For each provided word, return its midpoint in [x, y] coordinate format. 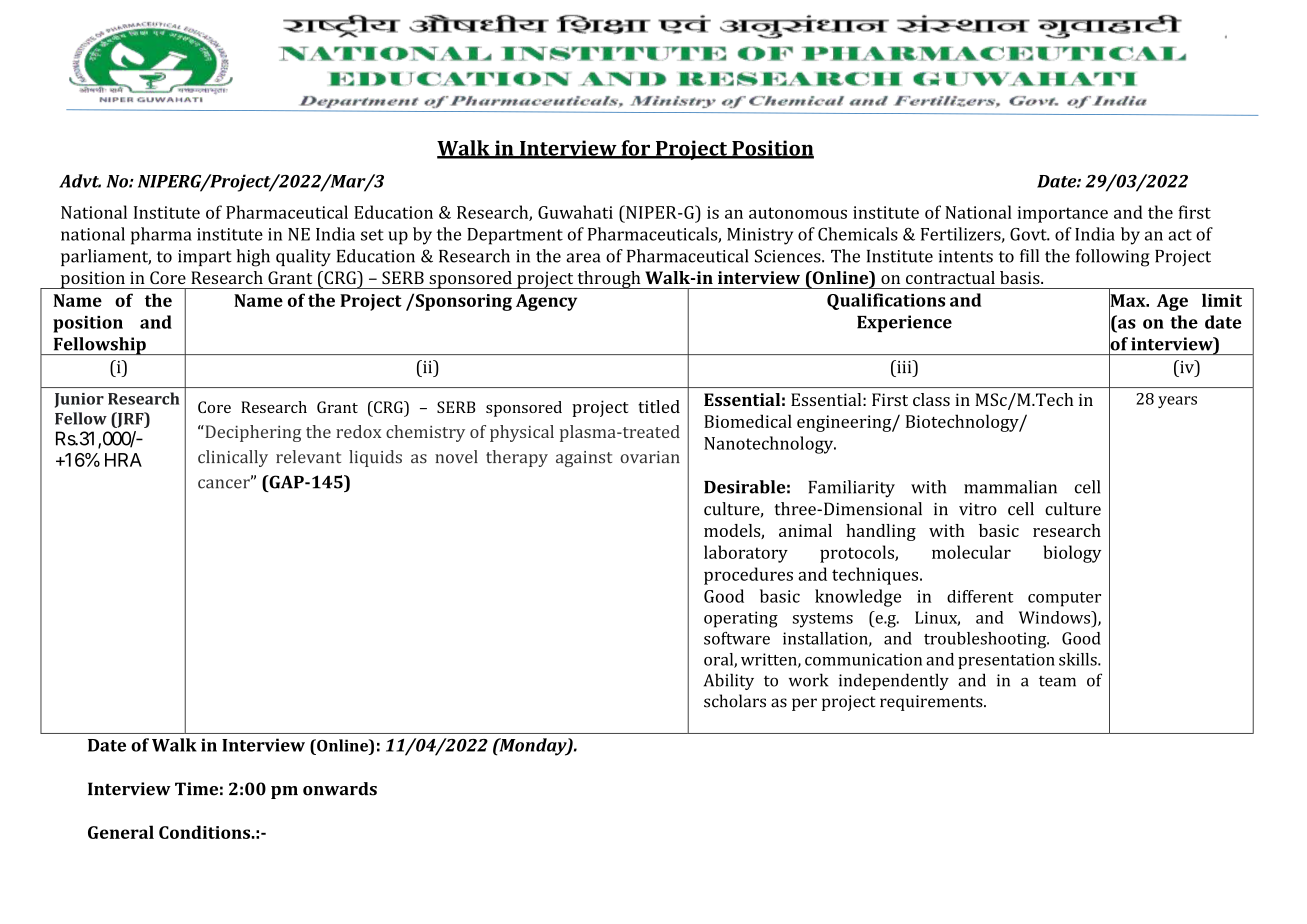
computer [1064, 599]
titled [659, 406]
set [372, 235]
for [636, 149]
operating [741, 619]
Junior [79, 400]
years [1177, 402]
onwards [340, 789]
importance [1063, 214]
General [121, 832]
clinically [233, 458]
